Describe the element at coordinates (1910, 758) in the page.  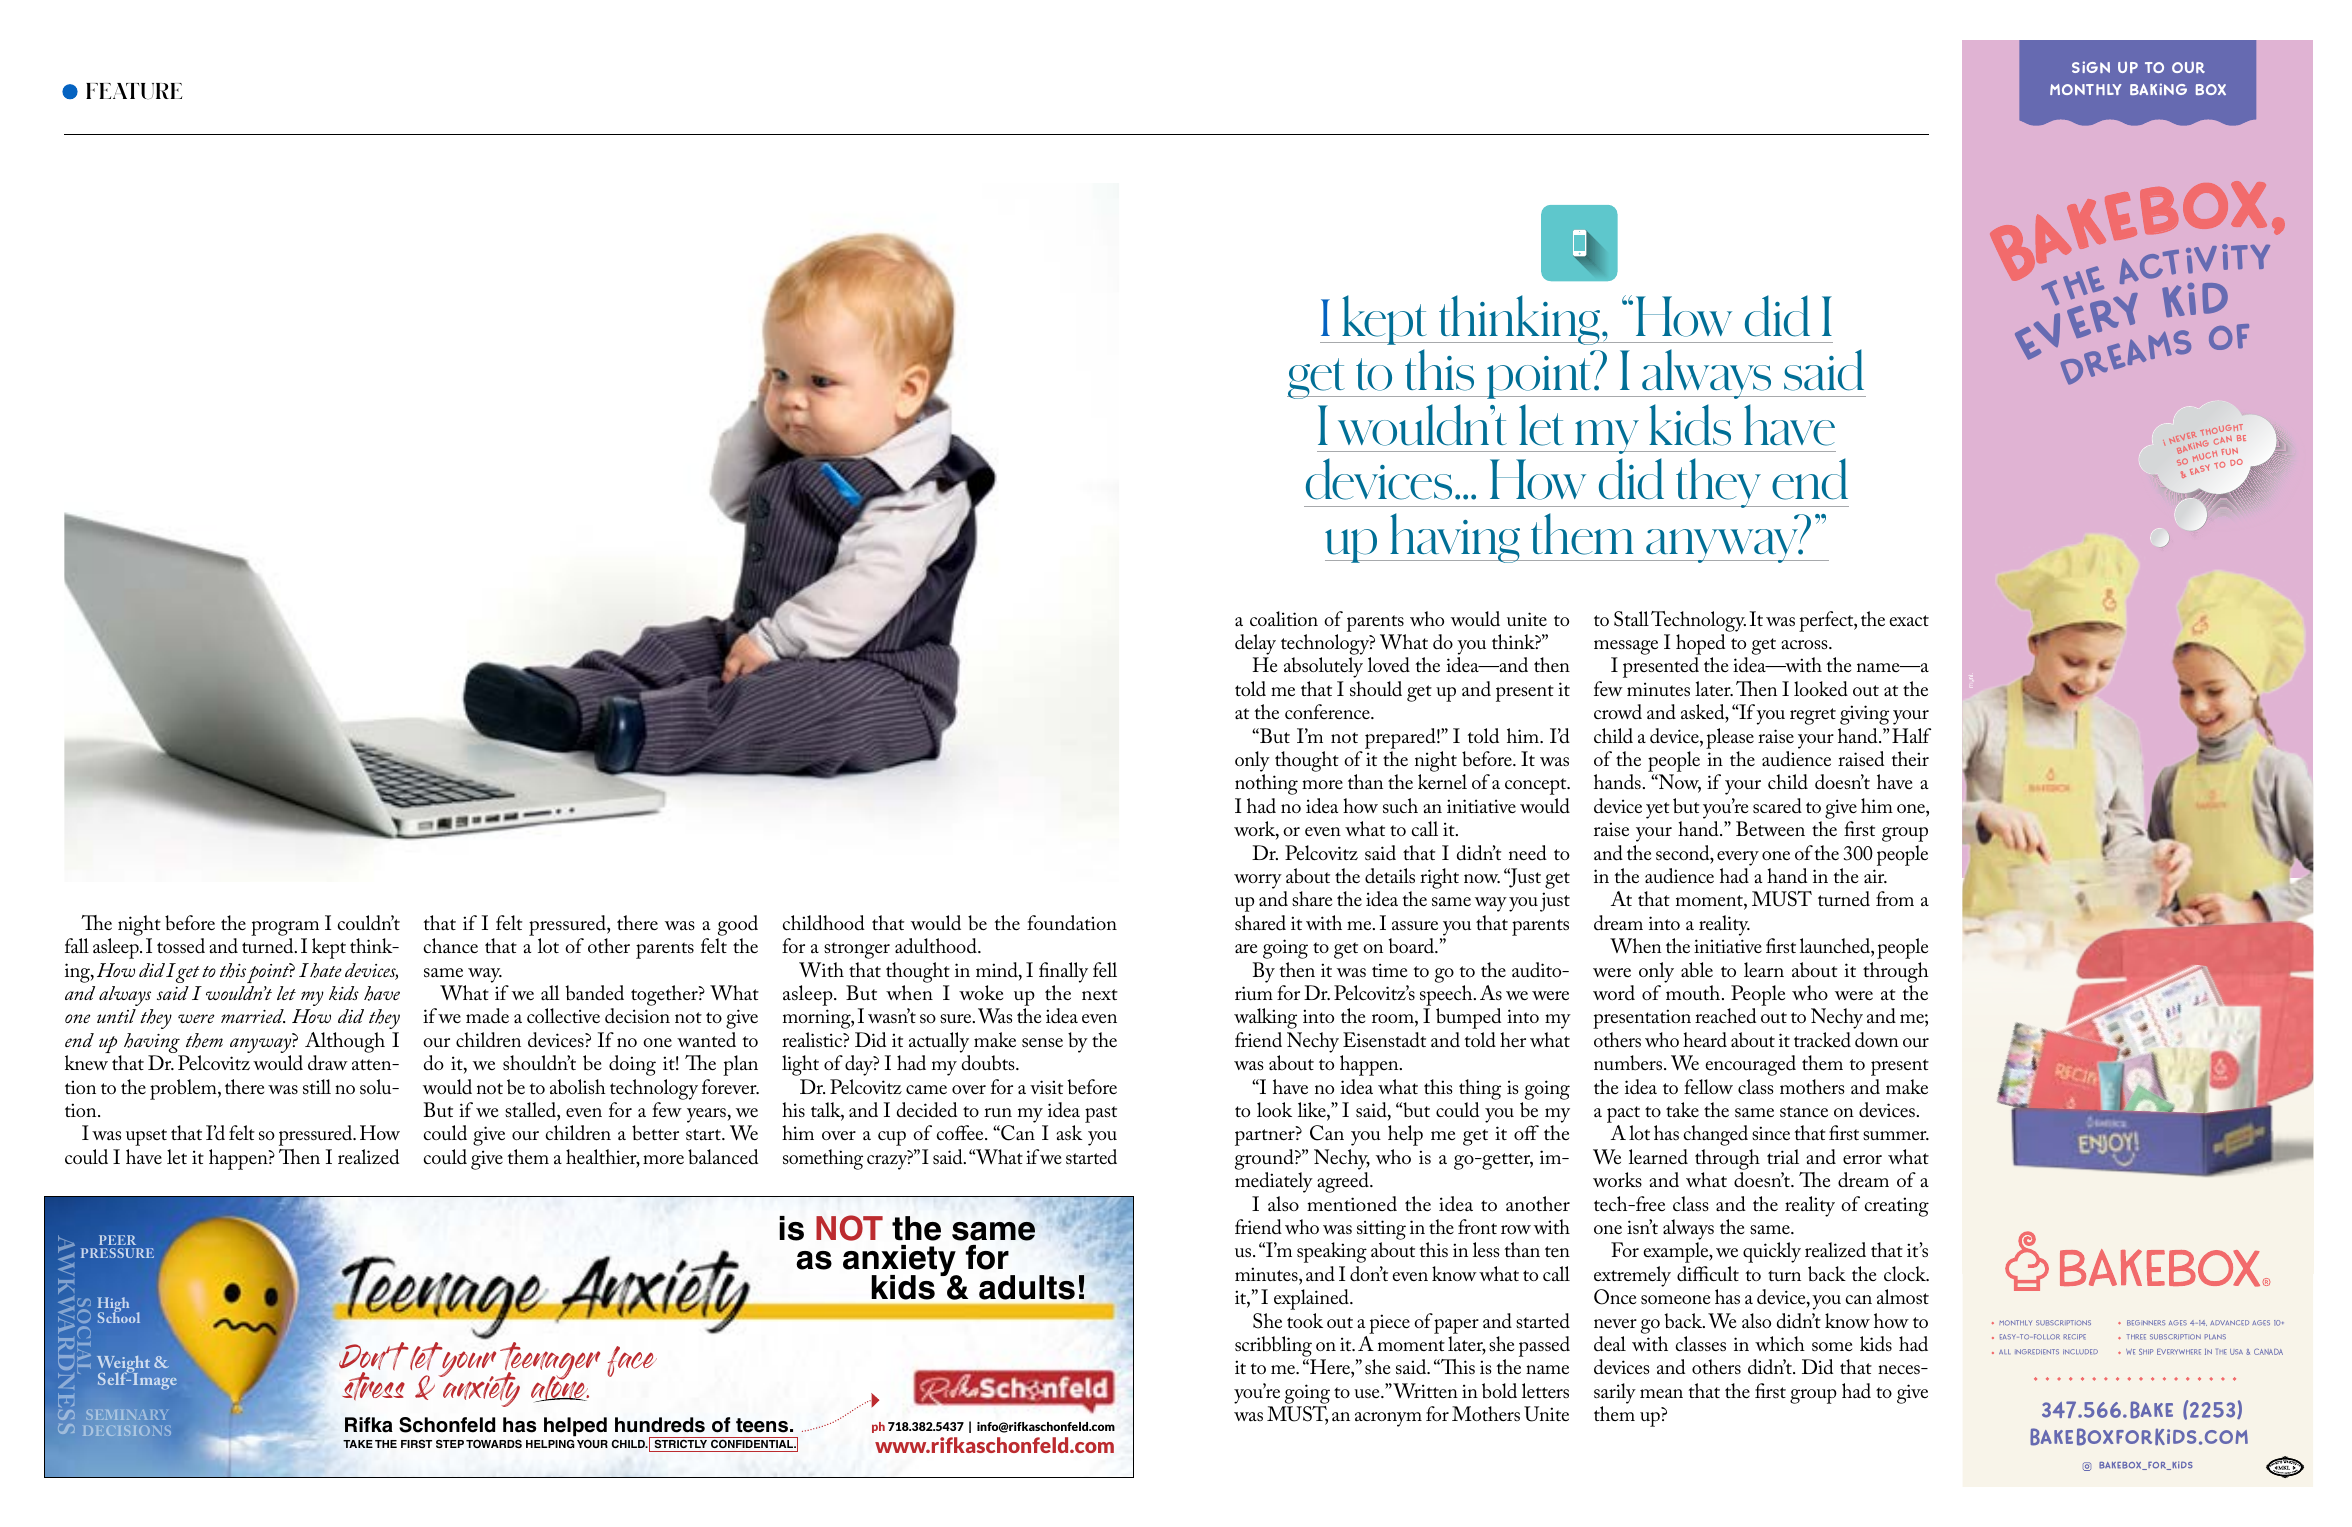
I see `their` at that location.
